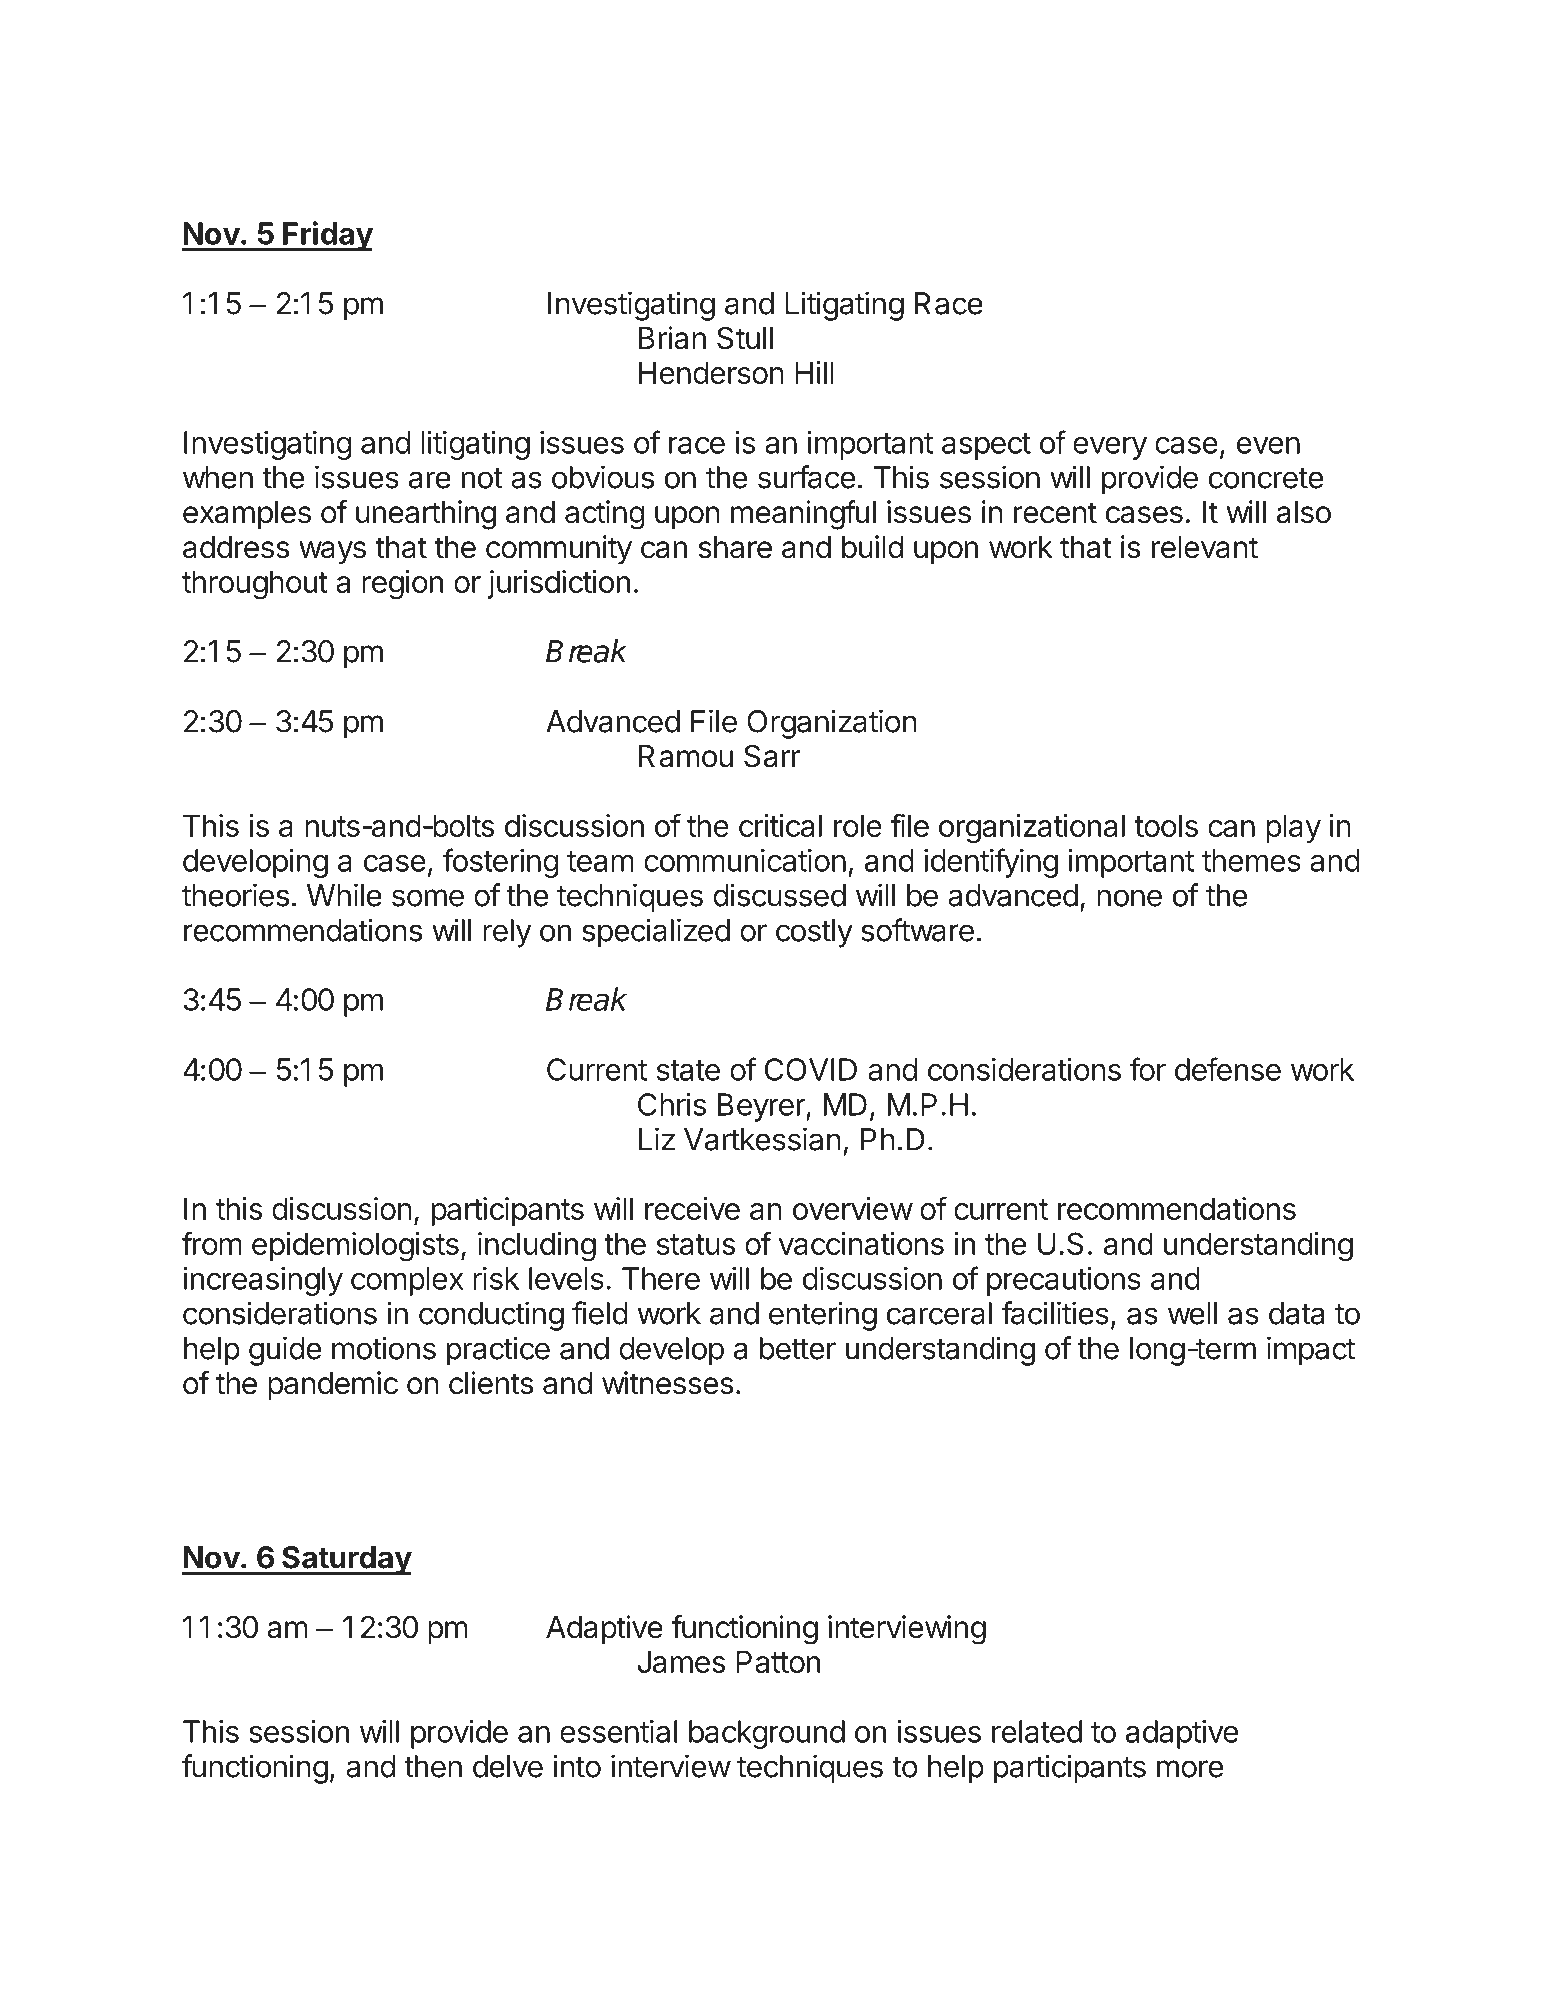 The height and width of the screenshot is (1999, 1545). I want to click on Brian, so click(672, 338).
